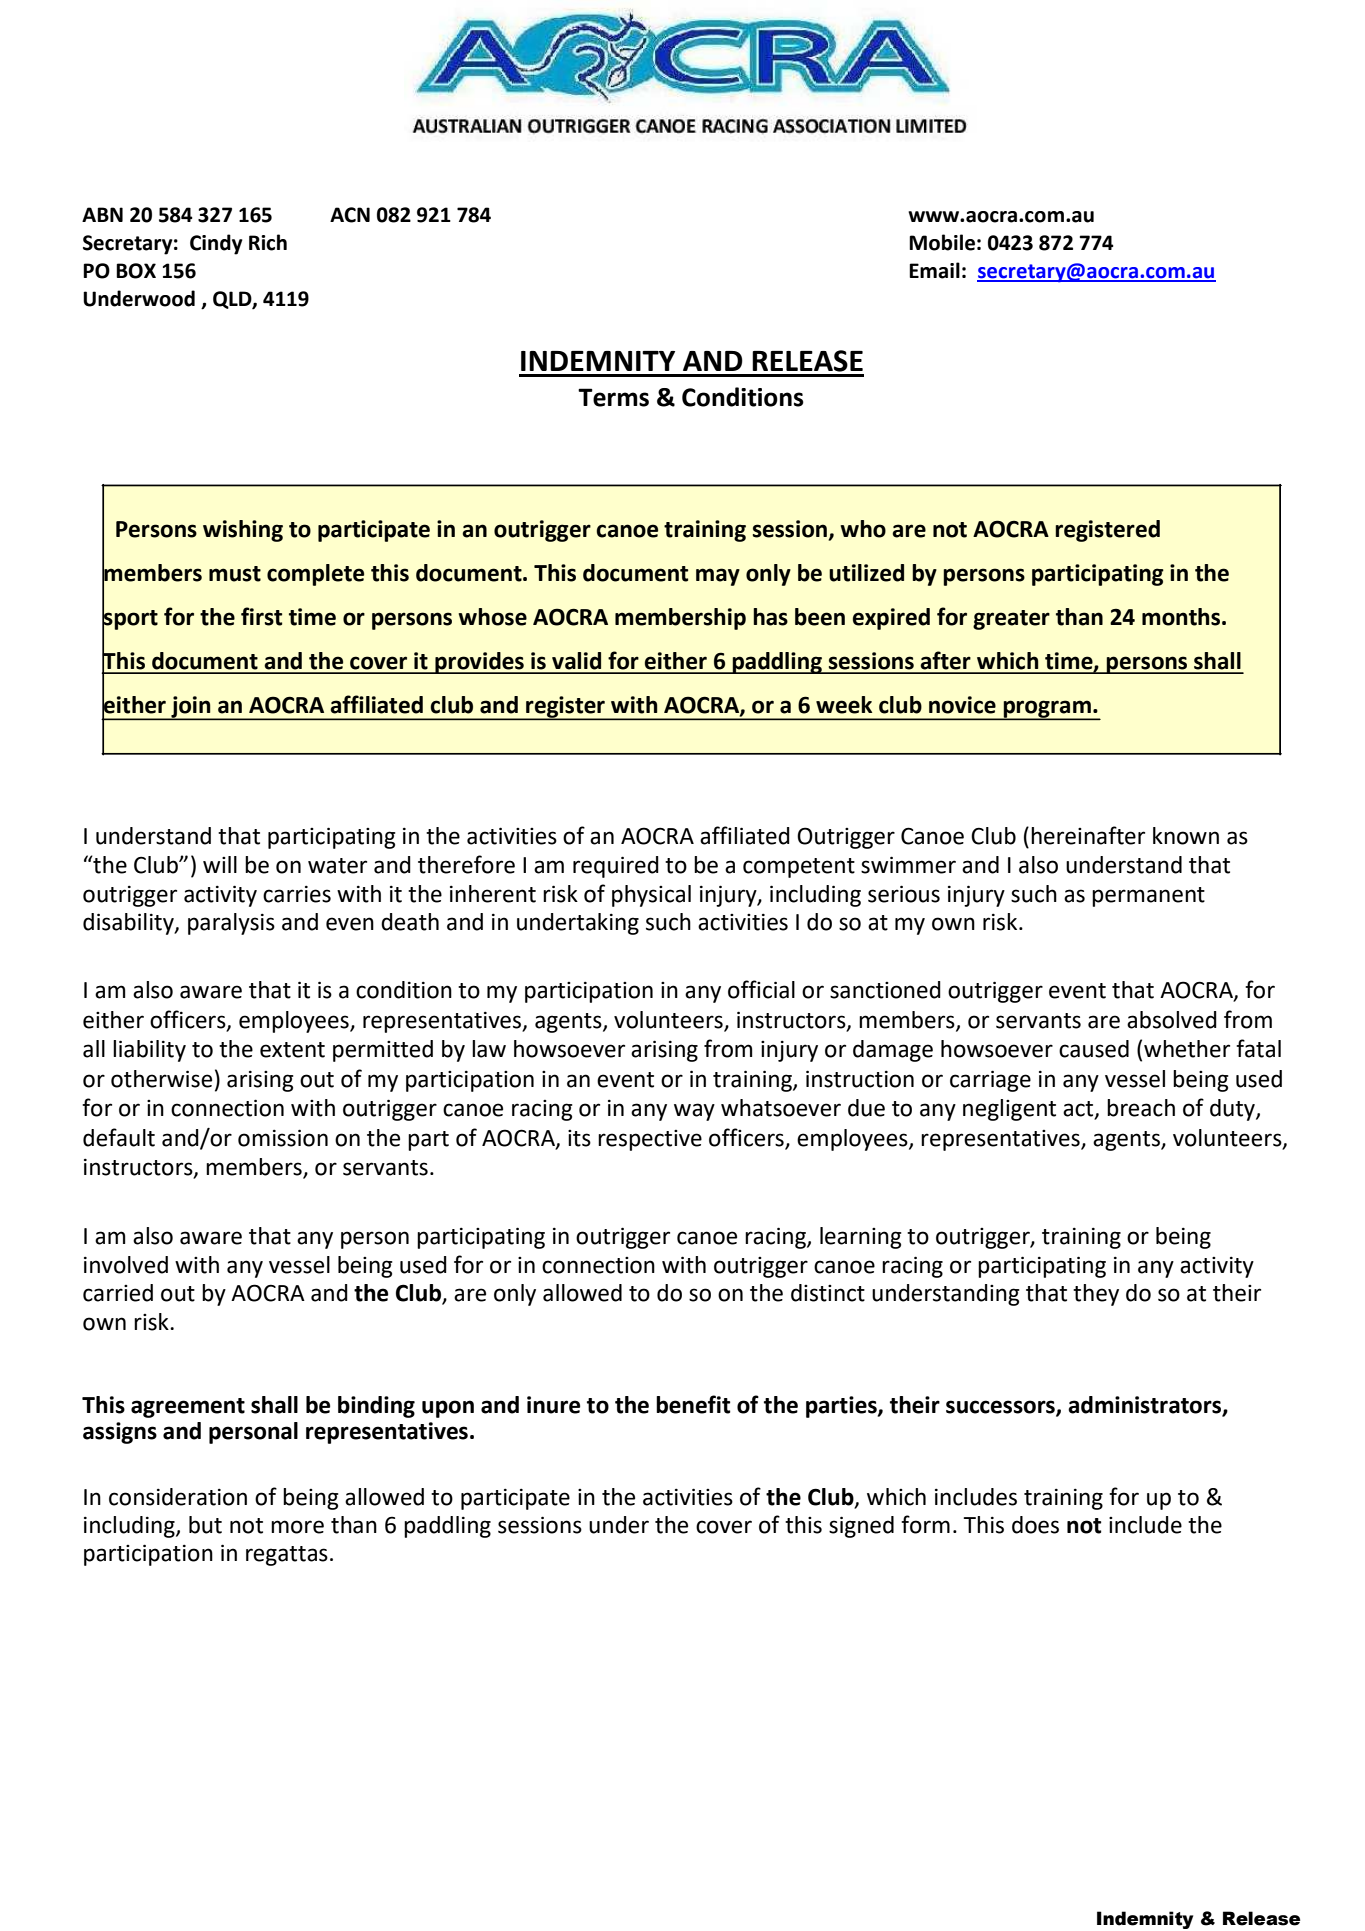 Image resolution: width=1365 pixels, height=1931 pixels. Describe the element at coordinates (942, 242) in the document. I see `Mobile` at that location.
